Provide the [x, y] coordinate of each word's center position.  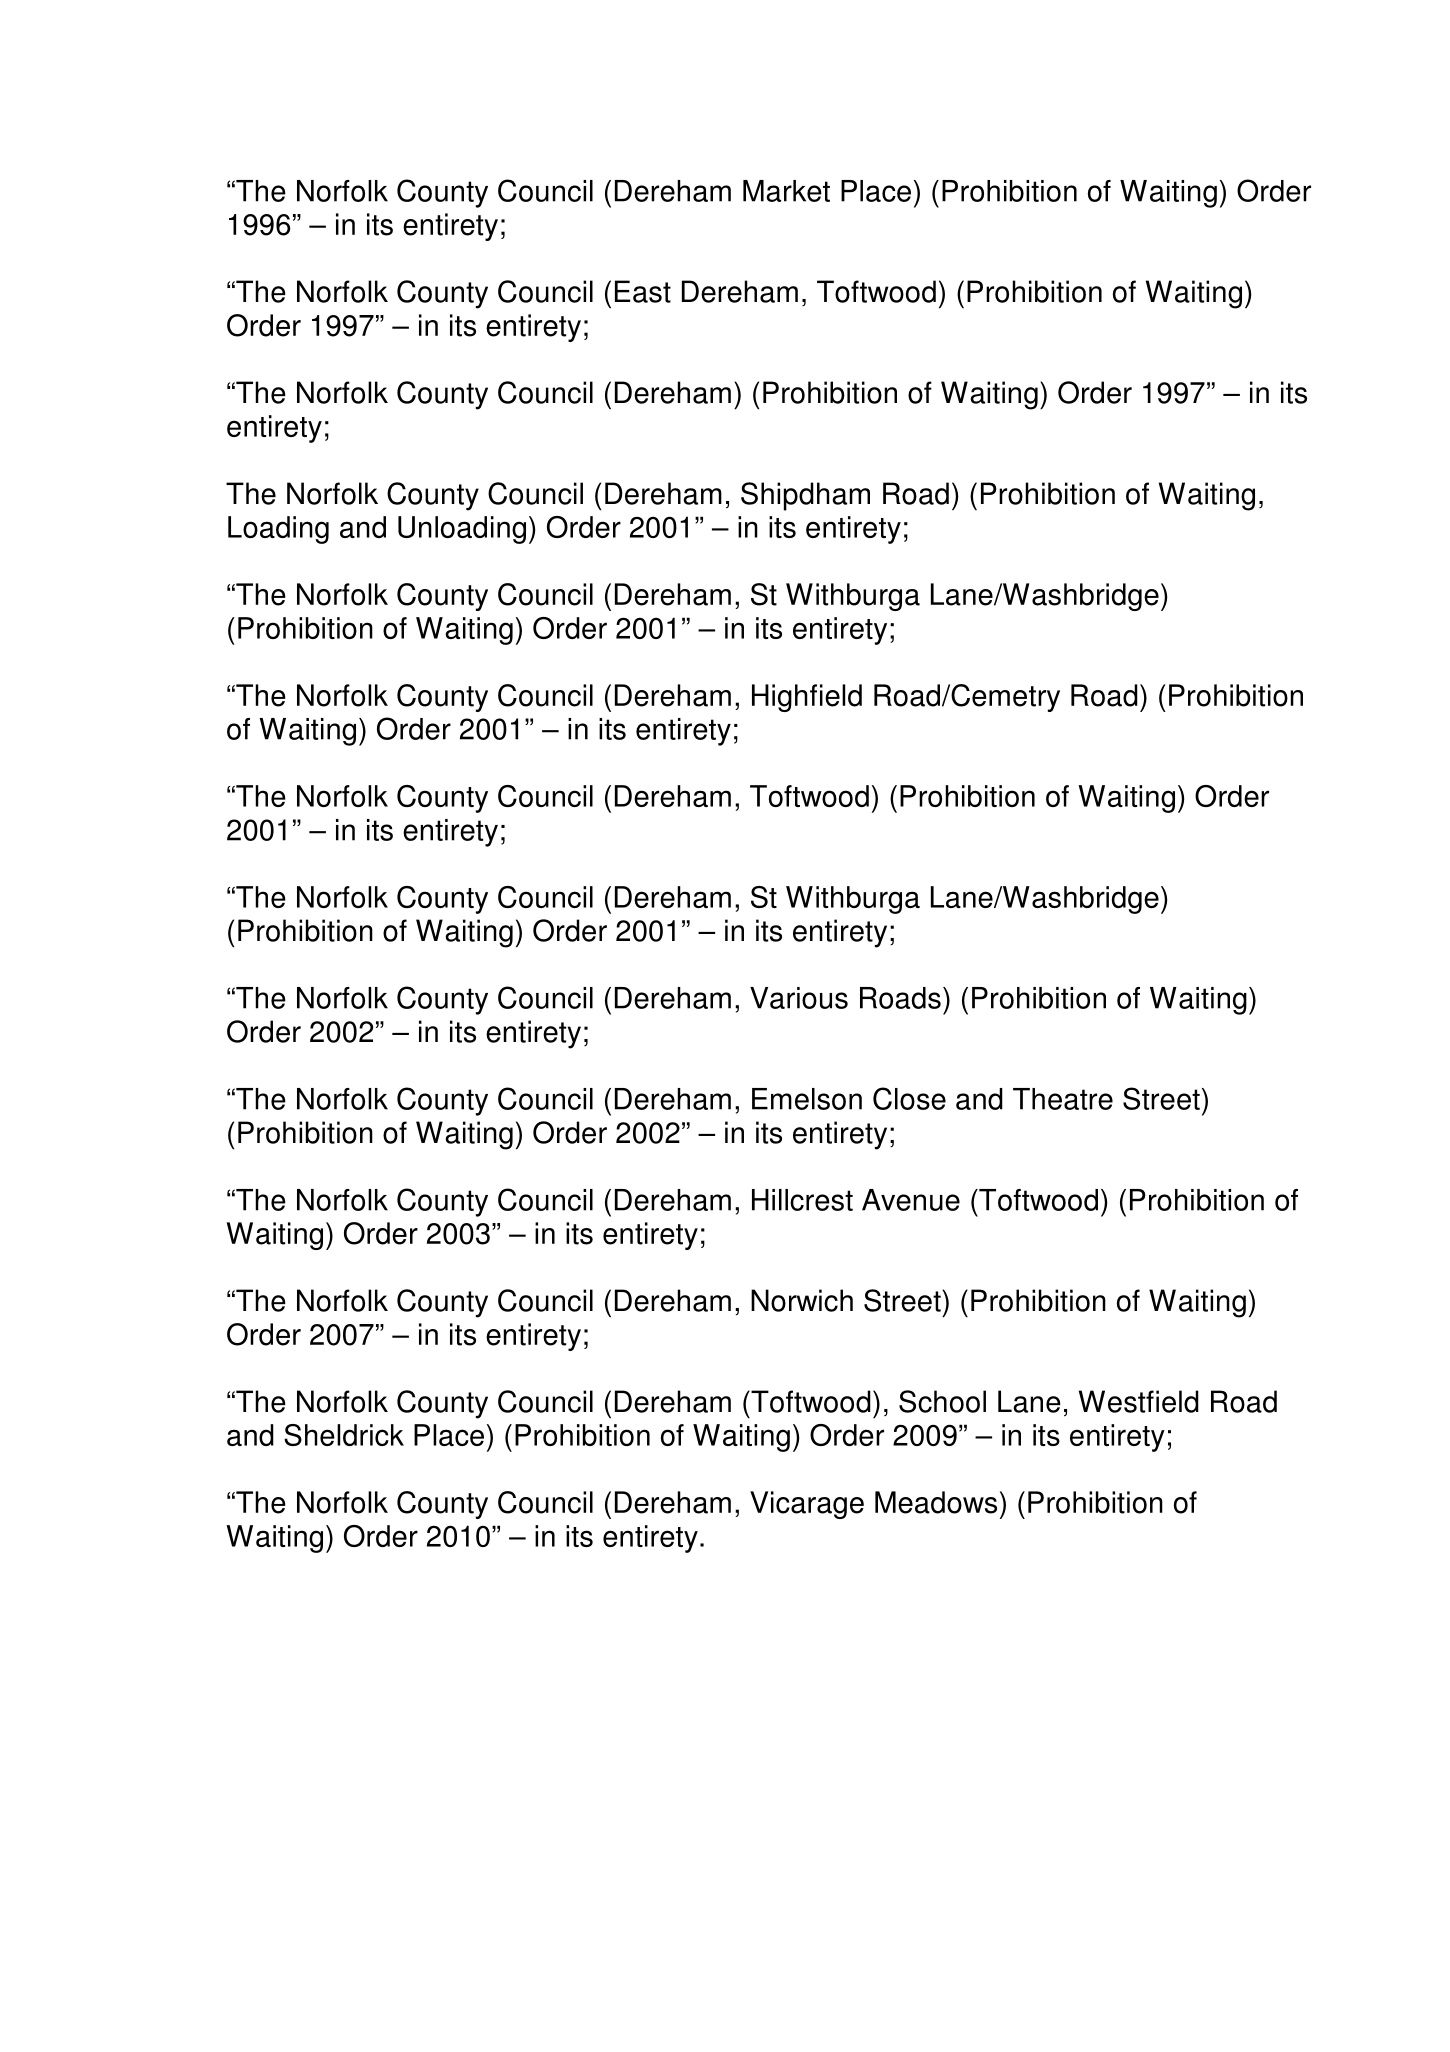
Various [799, 998]
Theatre [1063, 1099]
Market [786, 191]
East [643, 291]
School [942, 1401]
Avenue [911, 1200]
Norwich [802, 1300]
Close [909, 1098]
